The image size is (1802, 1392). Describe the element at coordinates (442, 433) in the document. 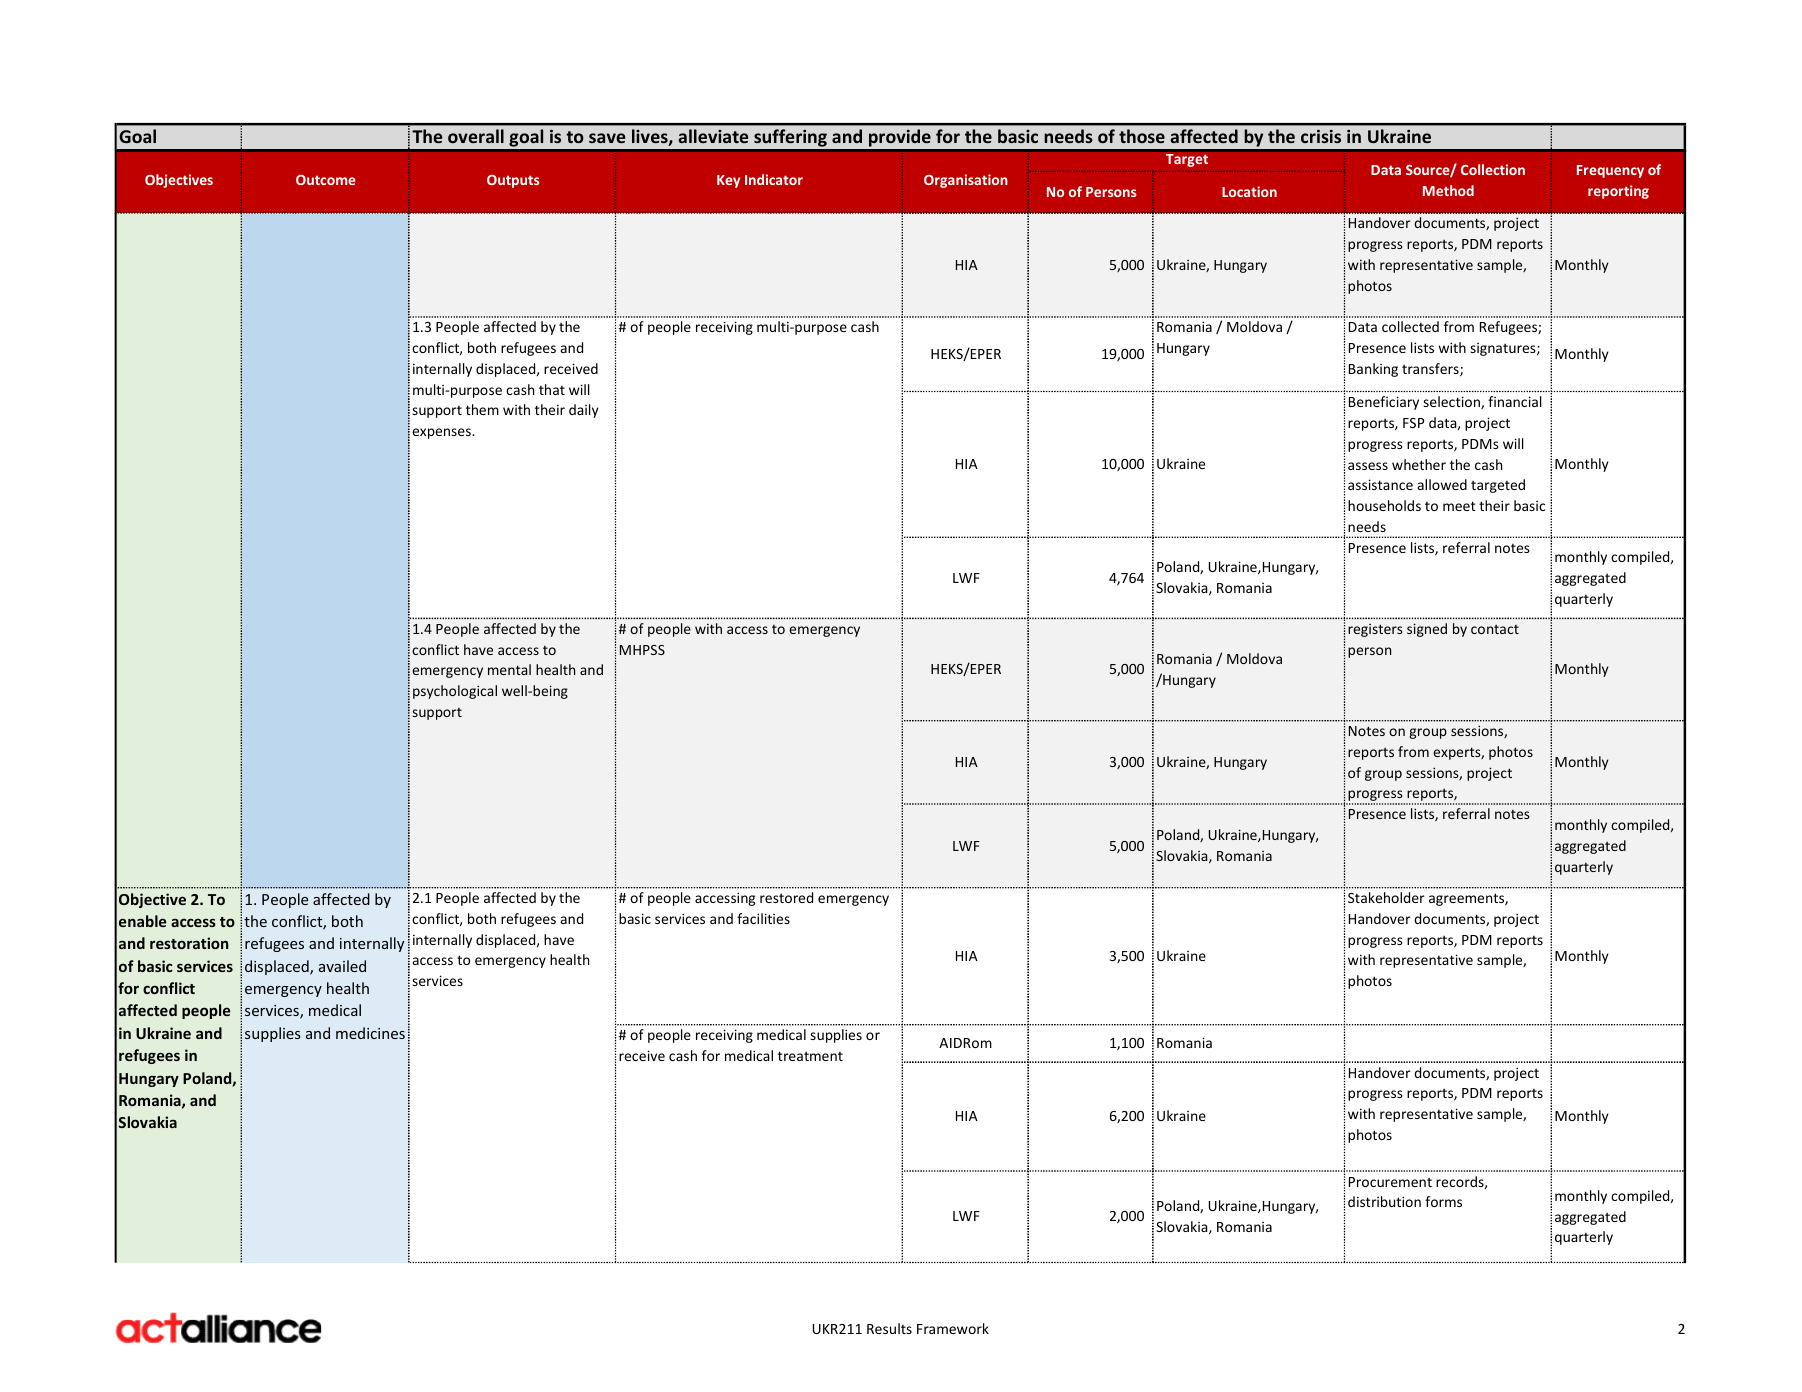

I see `expenses` at that location.
